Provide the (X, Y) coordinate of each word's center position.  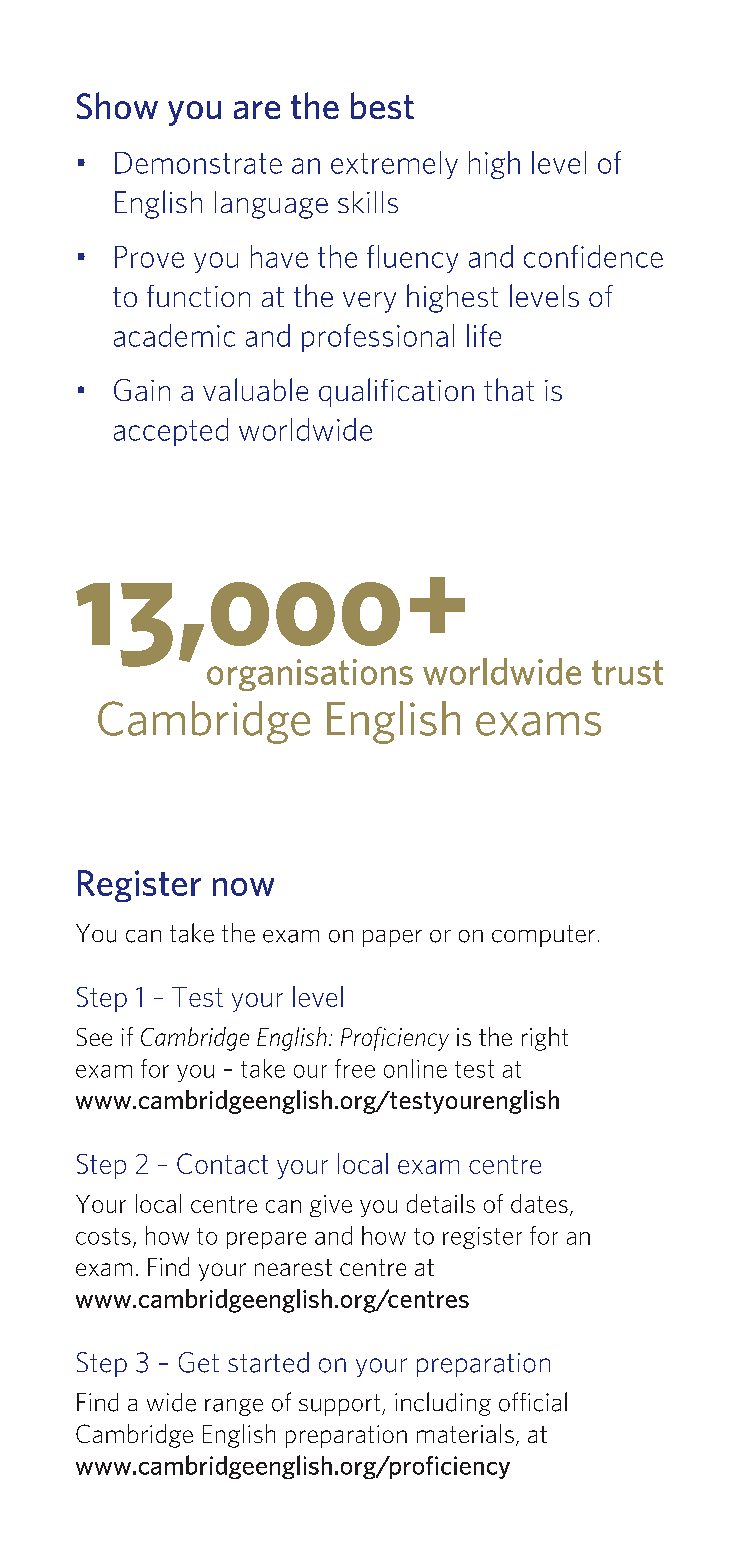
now (243, 887)
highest (452, 298)
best (382, 105)
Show (117, 105)
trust (627, 672)
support (341, 1405)
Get (199, 1362)
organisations (310, 675)
